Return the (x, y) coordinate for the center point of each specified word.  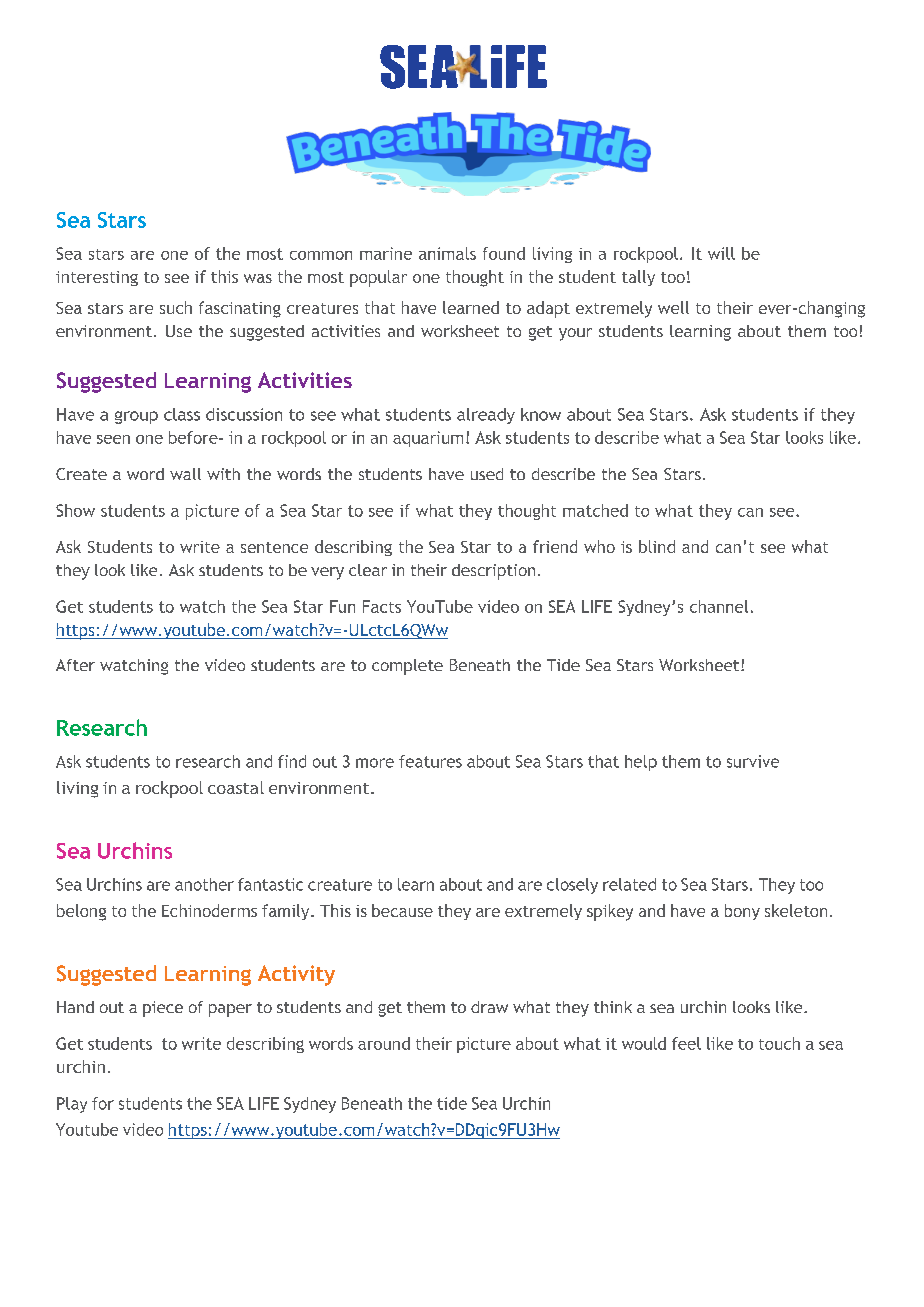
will (721, 253)
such (176, 307)
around (384, 1043)
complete (407, 667)
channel (719, 606)
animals (447, 253)
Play (72, 1105)
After (75, 665)
